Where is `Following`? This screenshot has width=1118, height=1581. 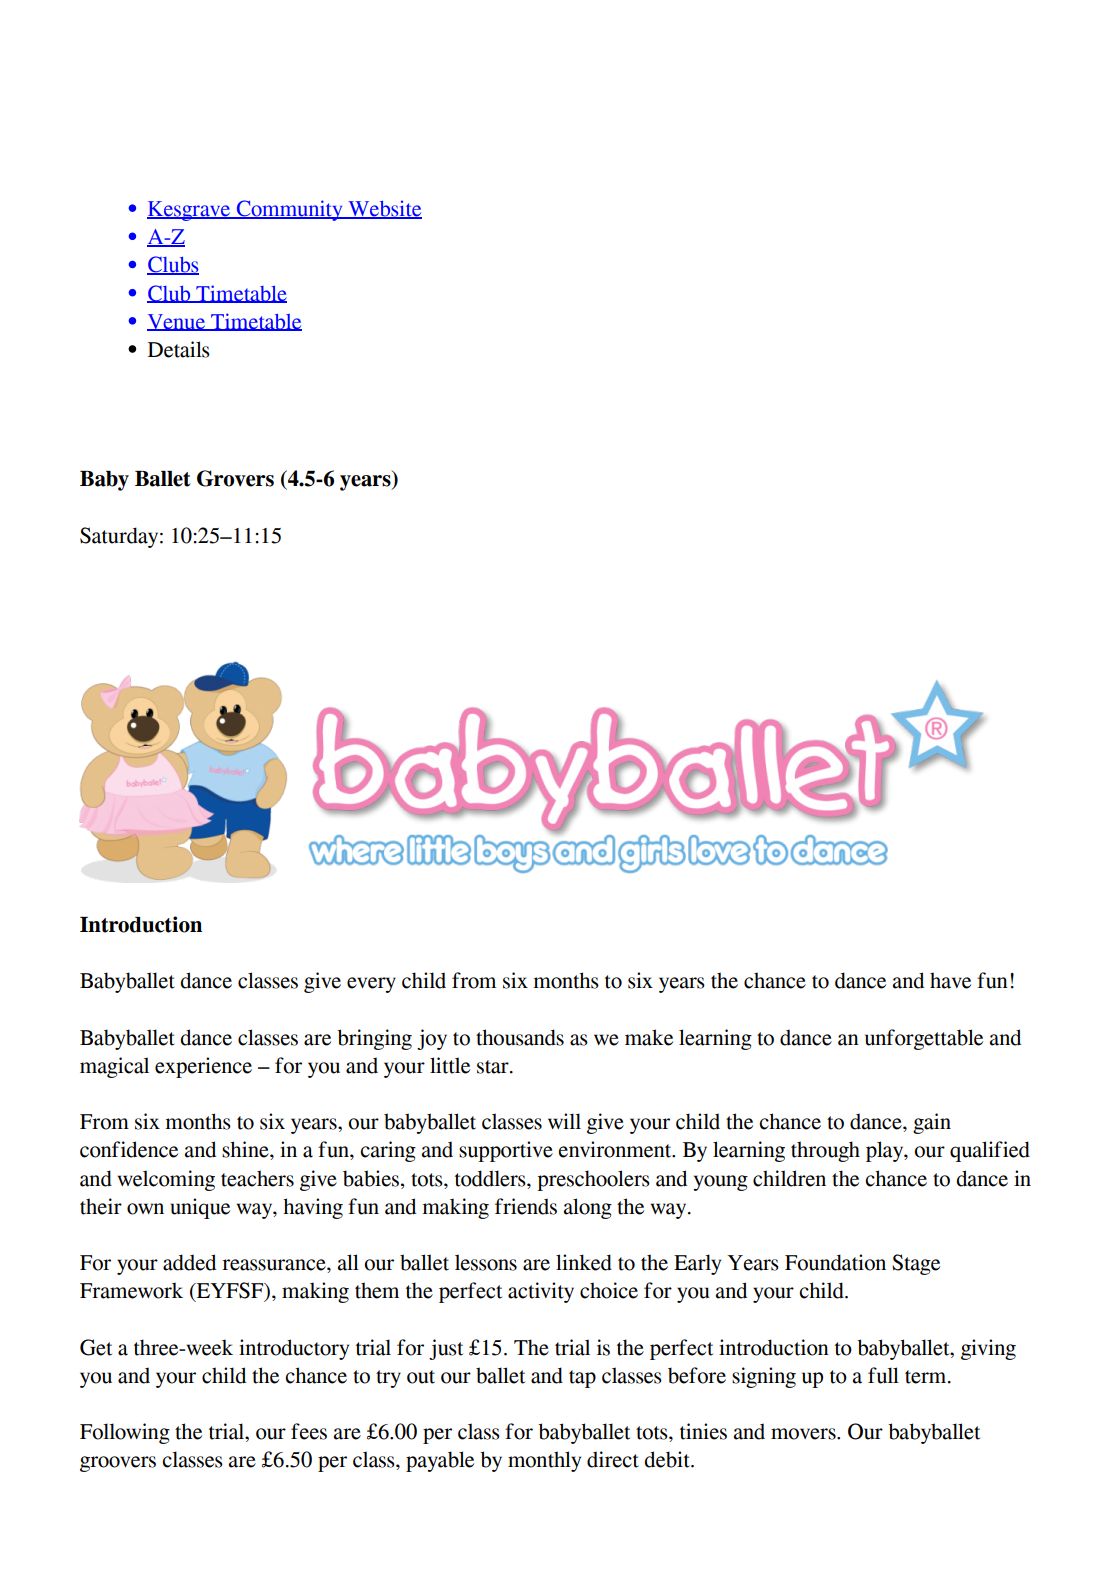 Following is located at coordinates (125, 1433).
